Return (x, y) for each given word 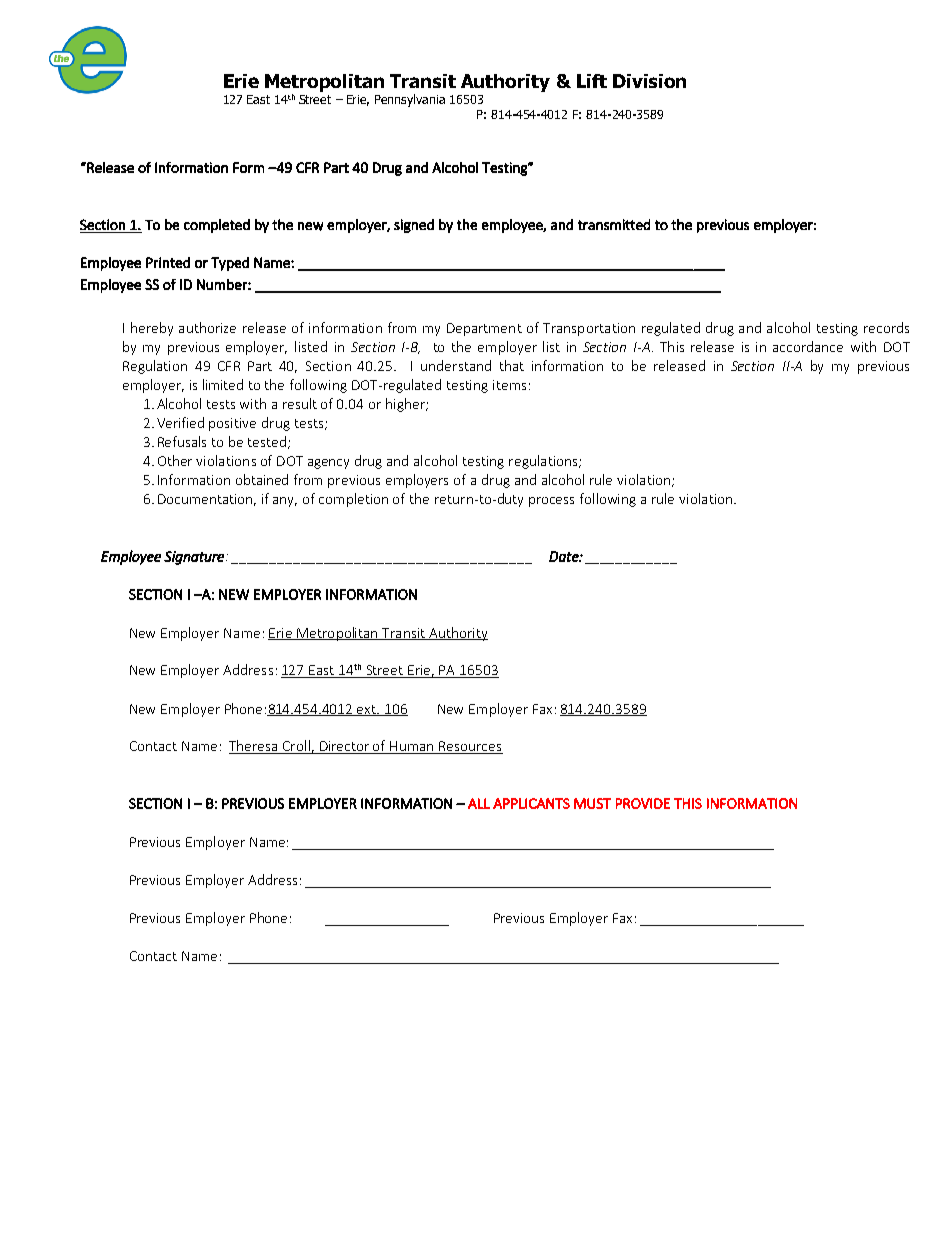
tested (267, 441)
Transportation (589, 329)
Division (649, 81)
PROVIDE (643, 803)
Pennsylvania (410, 100)
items (509, 385)
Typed (230, 264)
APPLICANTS (531, 803)
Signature (194, 558)
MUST (592, 803)
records (886, 327)
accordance (808, 346)
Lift (592, 81)
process (551, 502)
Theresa (254, 747)
